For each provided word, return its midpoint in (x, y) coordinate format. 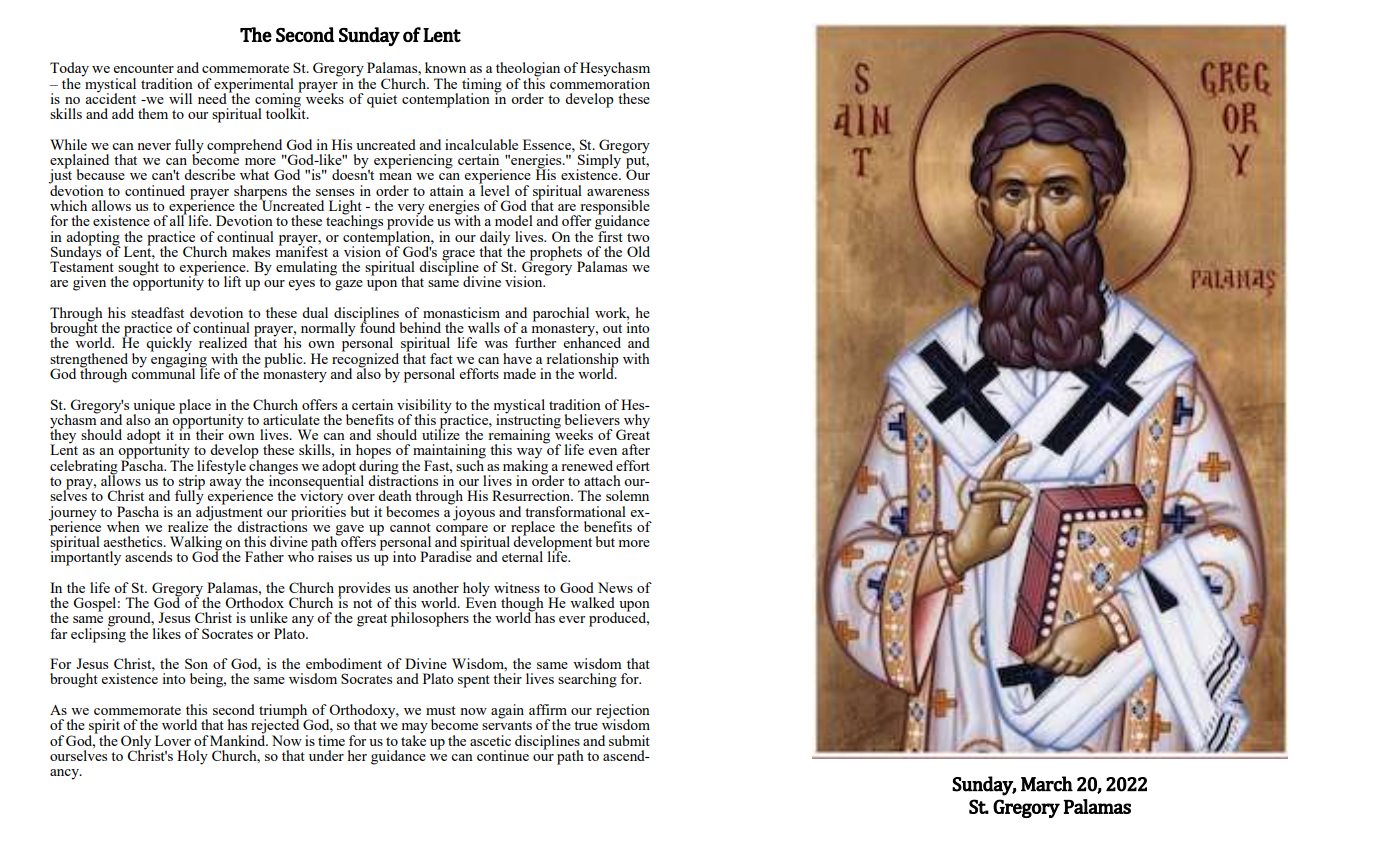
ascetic (490, 740)
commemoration (600, 82)
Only (137, 743)
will (180, 98)
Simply (600, 161)
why (635, 422)
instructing (528, 421)
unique (154, 407)
